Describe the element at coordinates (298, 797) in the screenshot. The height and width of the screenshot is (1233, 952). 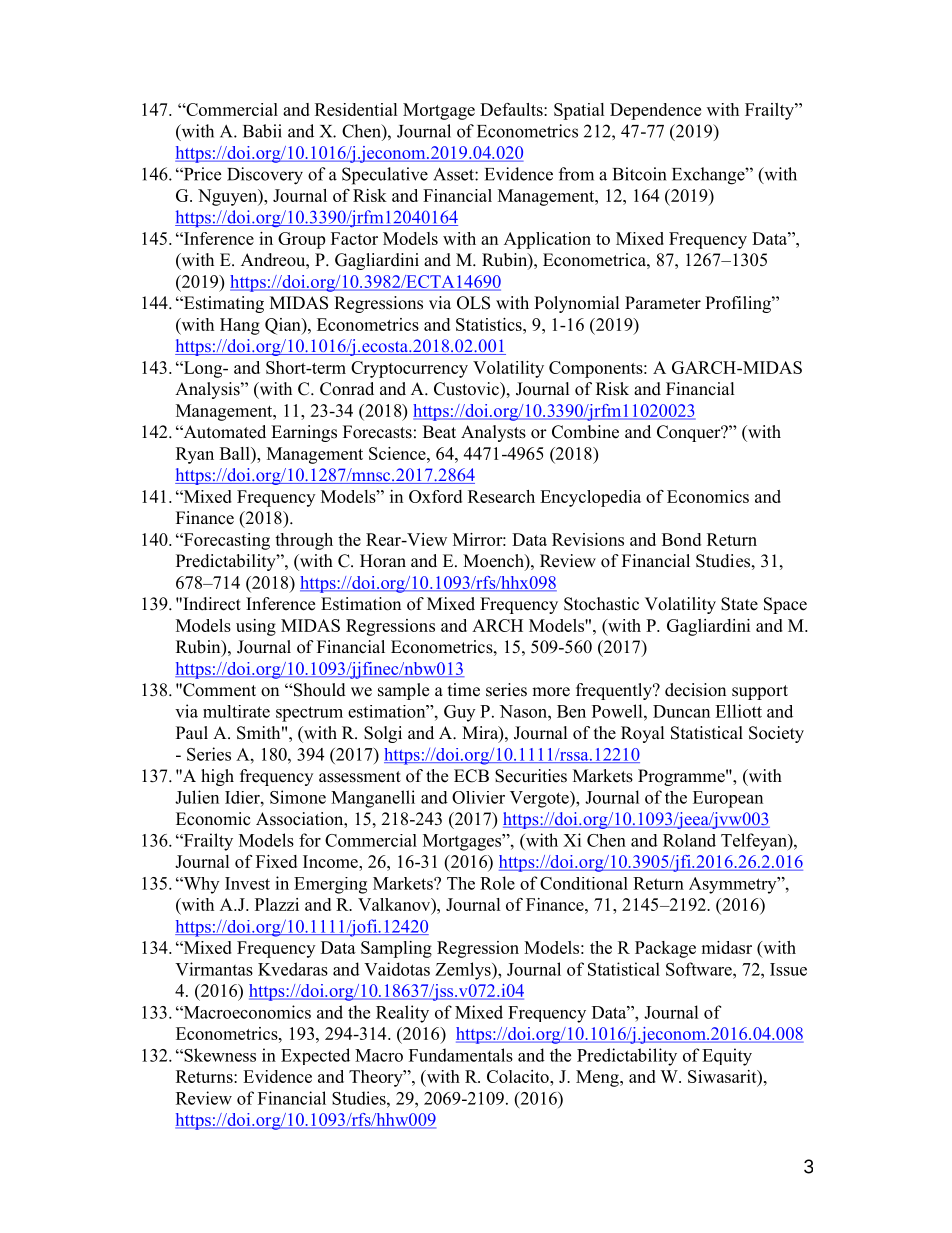
I see `Simone` at that location.
